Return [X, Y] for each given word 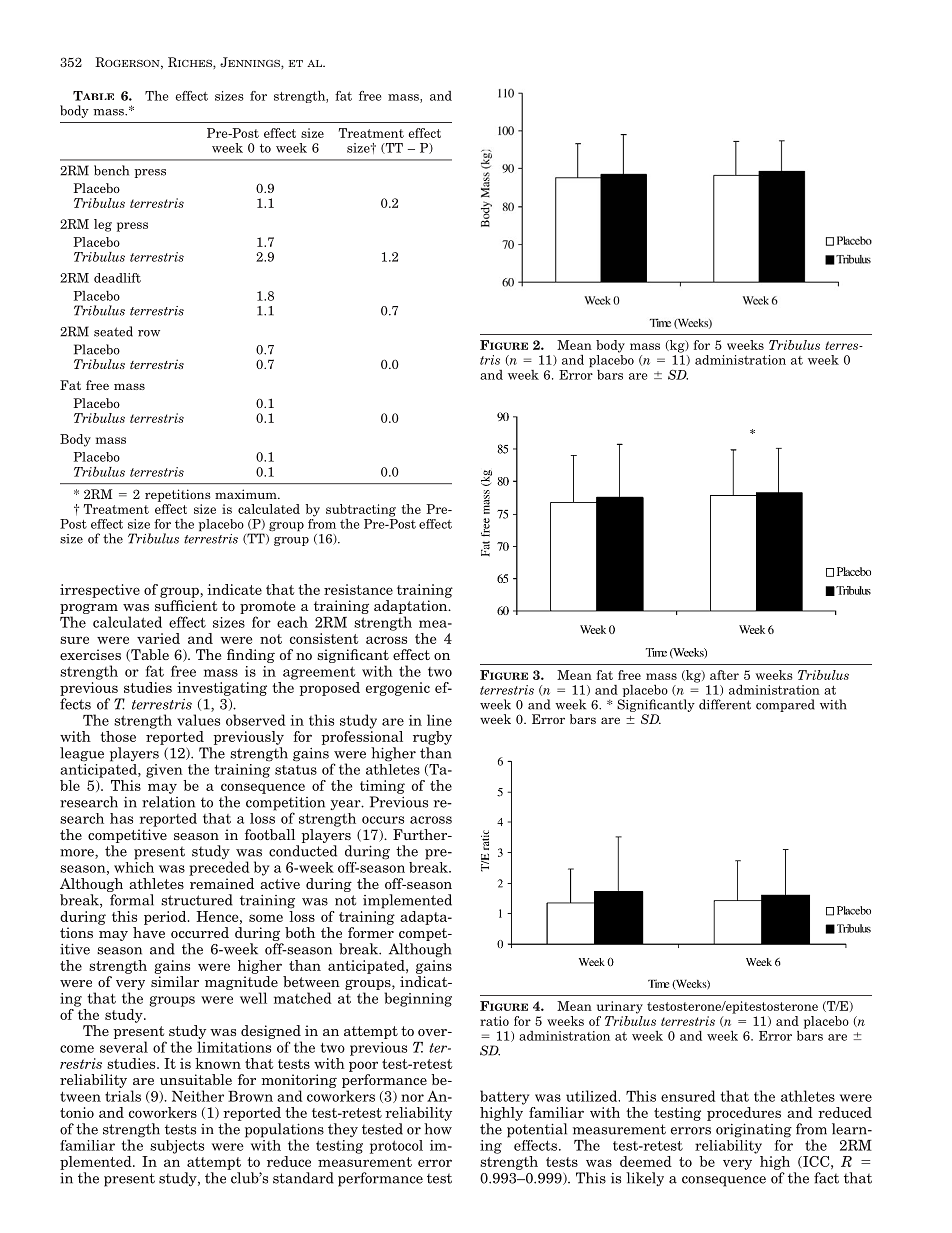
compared [785, 705]
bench [111, 170]
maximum [247, 494]
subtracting [361, 510]
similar [175, 981]
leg [103, 225]
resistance [358, 589]
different [725, 704]
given [164, 771]
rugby [432, 738]
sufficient [186, 605]
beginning [418, 999]
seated [113, 331]
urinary [620, 1007]
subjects [177, 1147]
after [724, 675]
